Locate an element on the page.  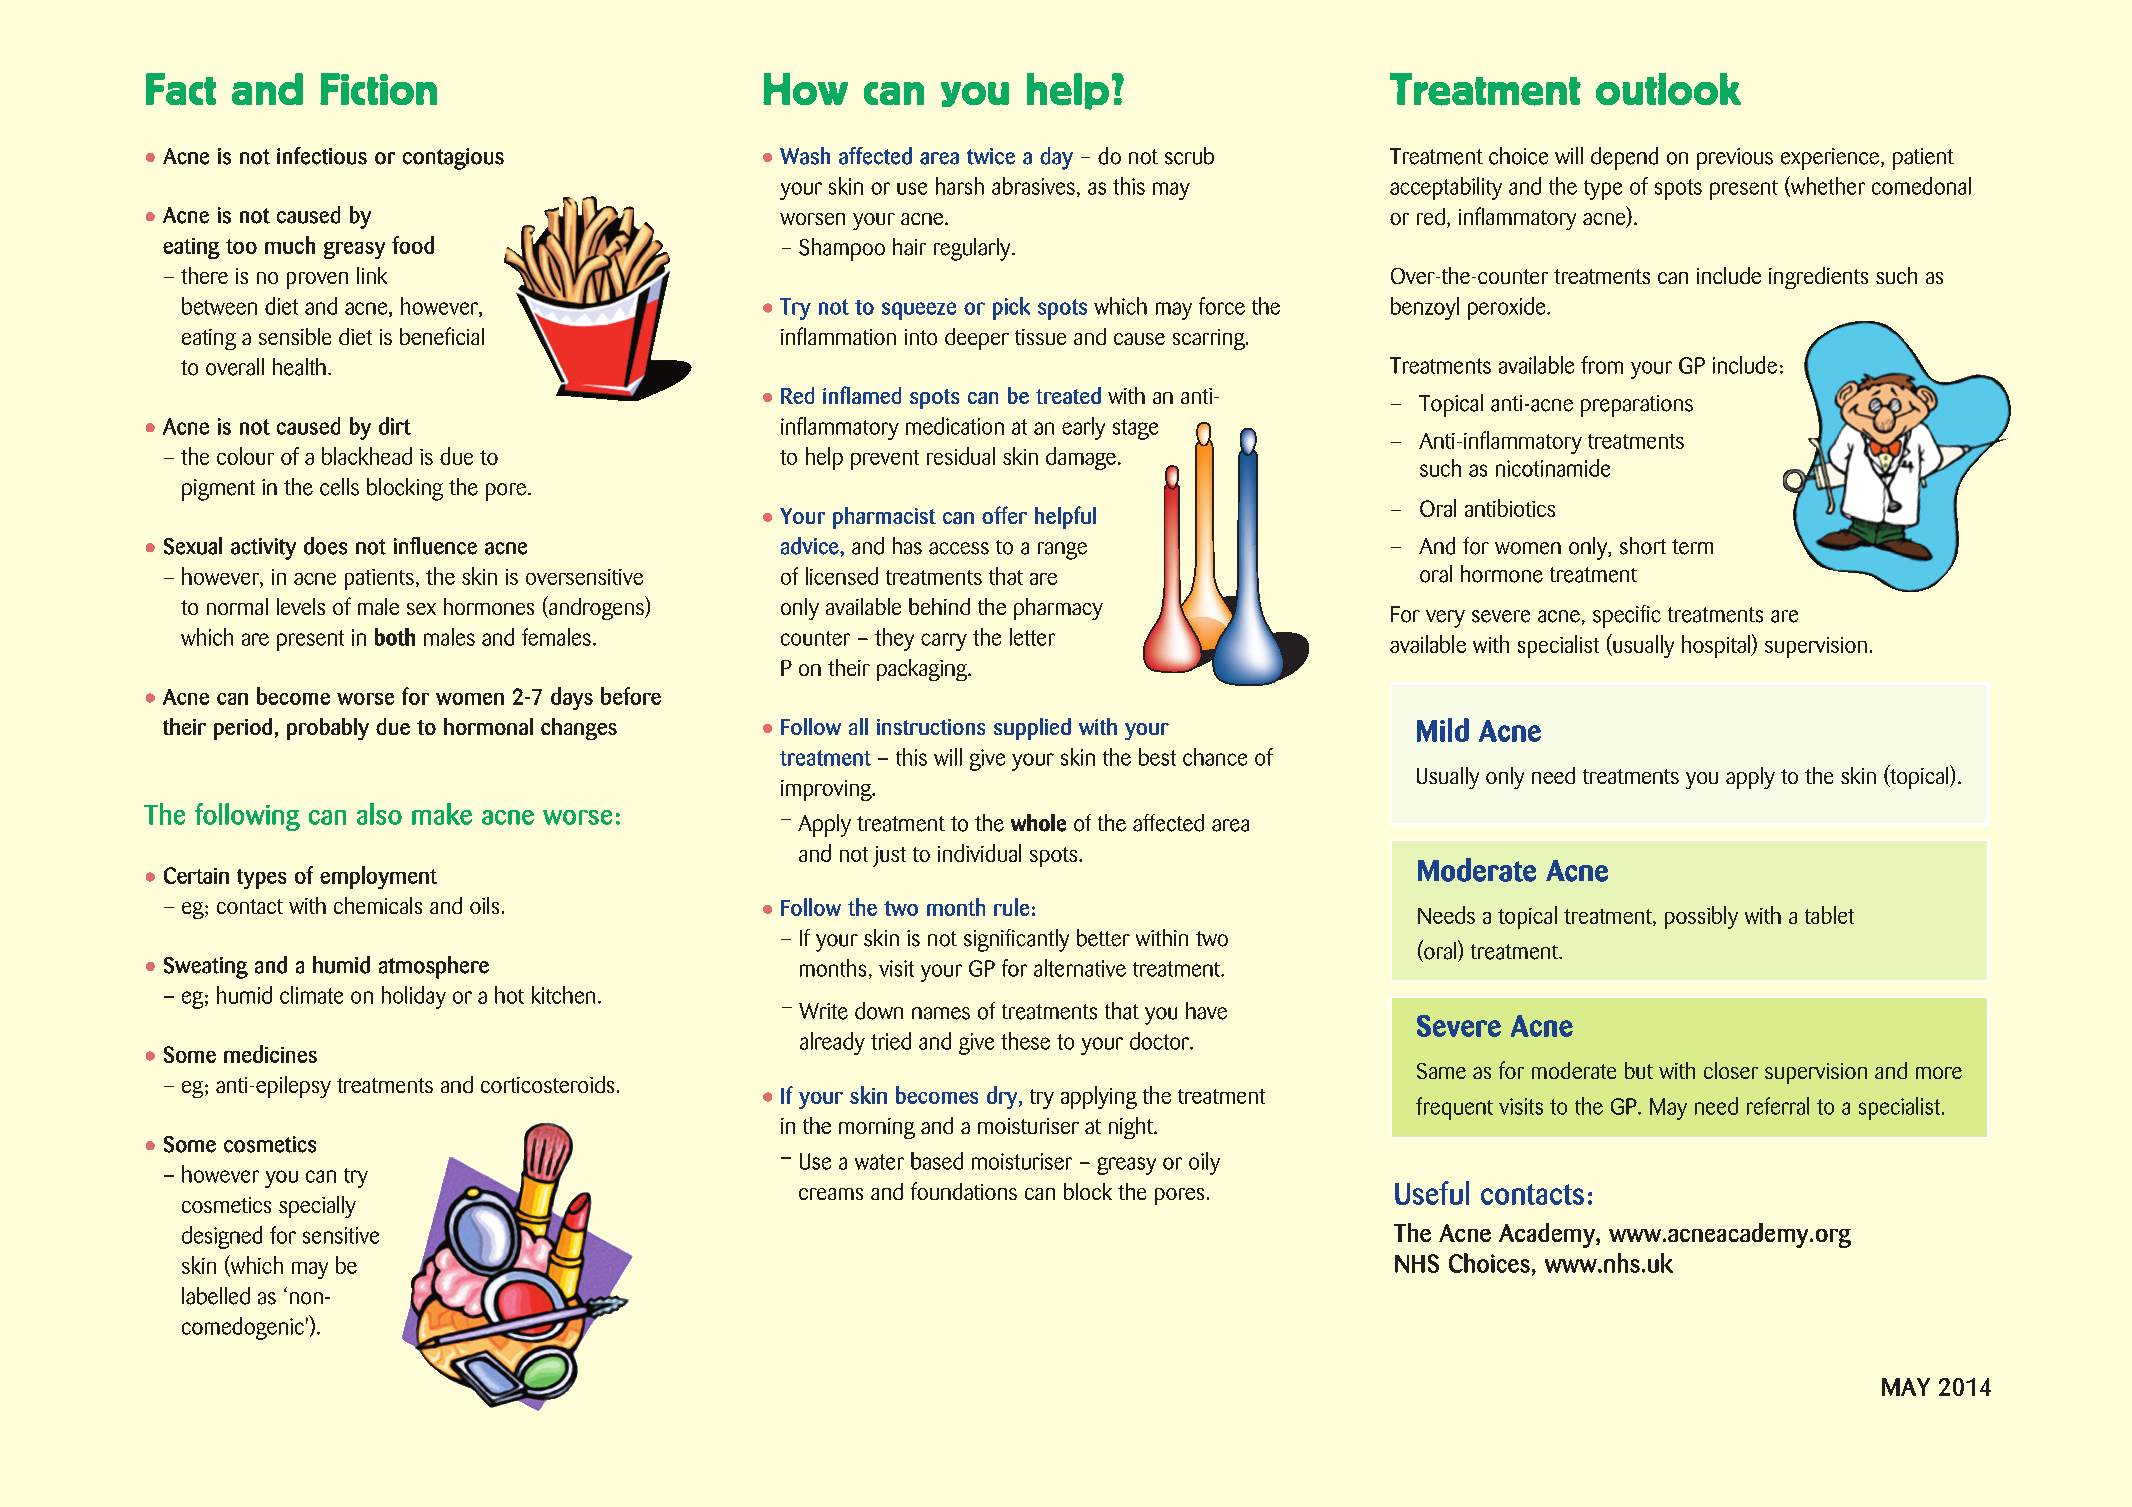
previous is located at coordinates (1735, 159).
